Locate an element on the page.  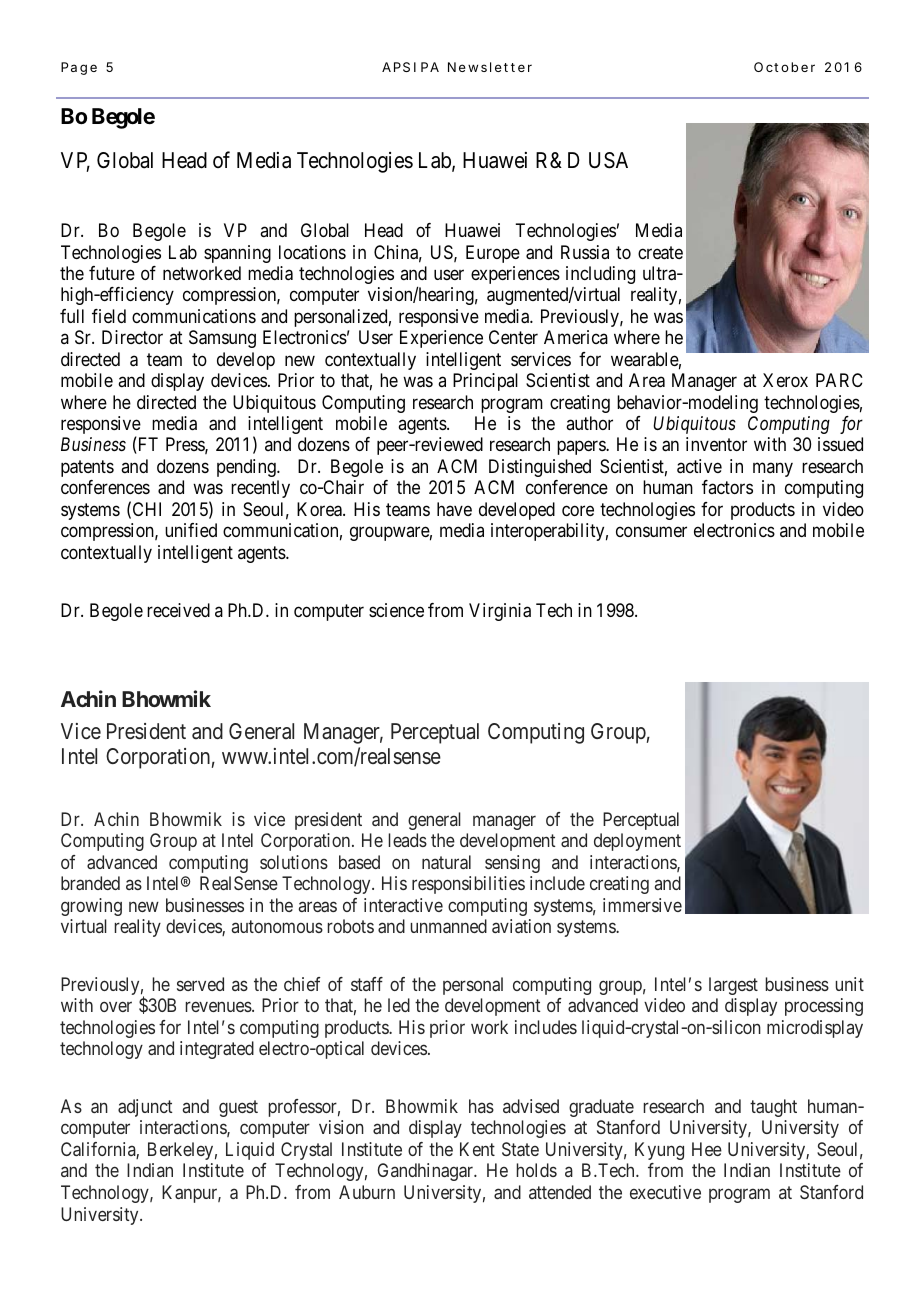
October is located at coordinates (784, 67).
